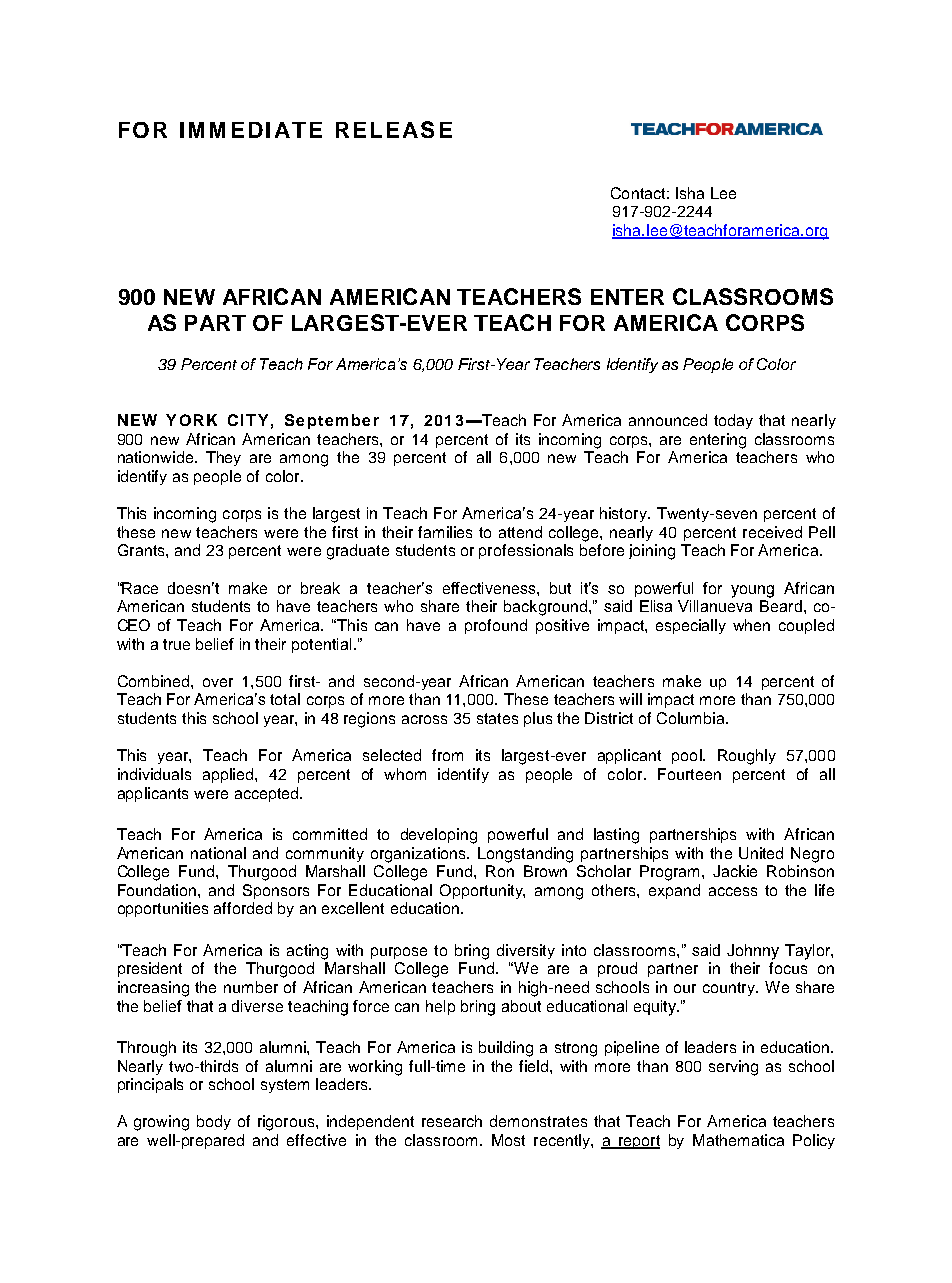 This image has width=952, height=1283. I want to click on diversity, so click(526, 951).
